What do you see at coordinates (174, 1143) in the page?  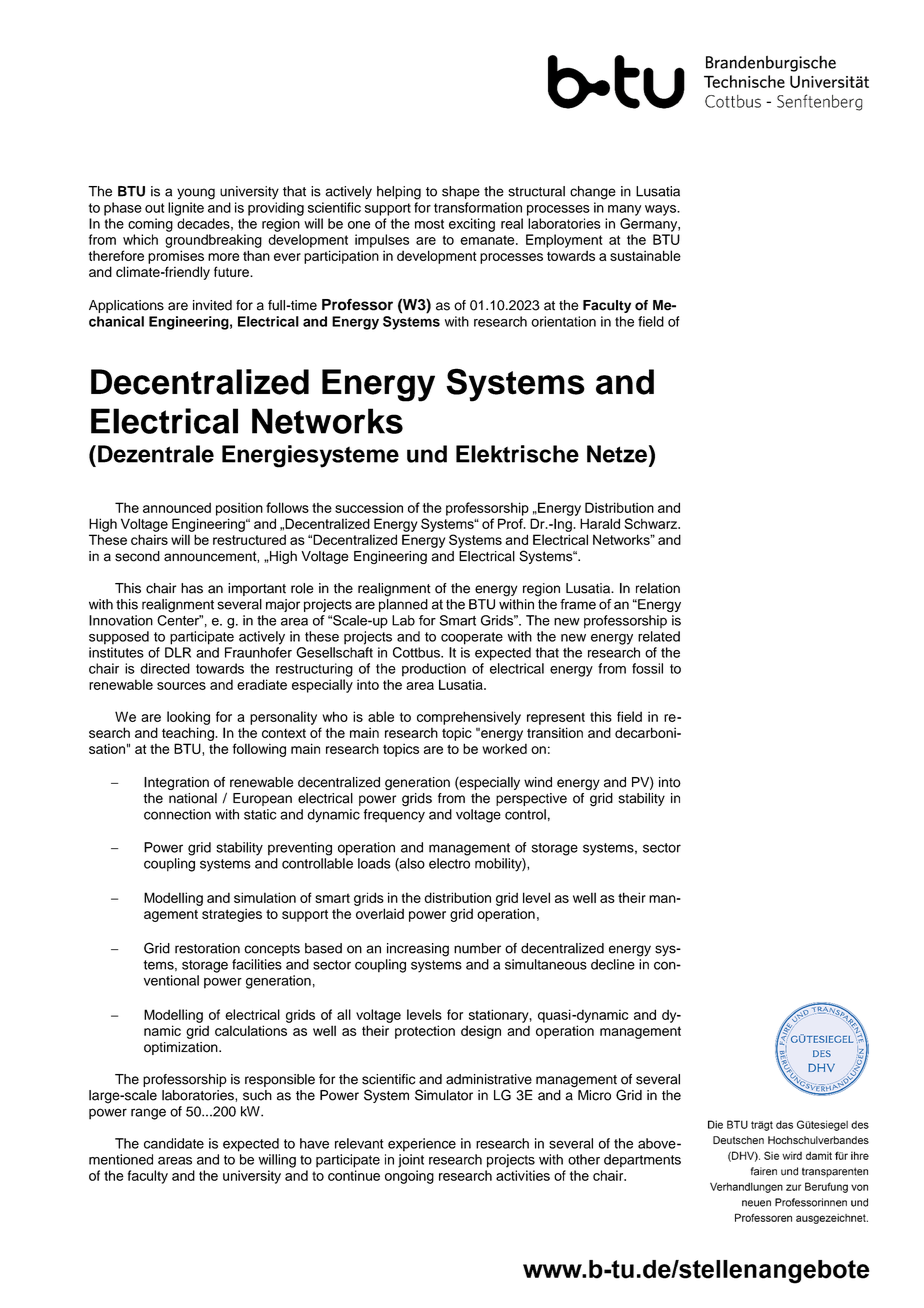 I see `candidate` at bounding box center [174, 1143].
